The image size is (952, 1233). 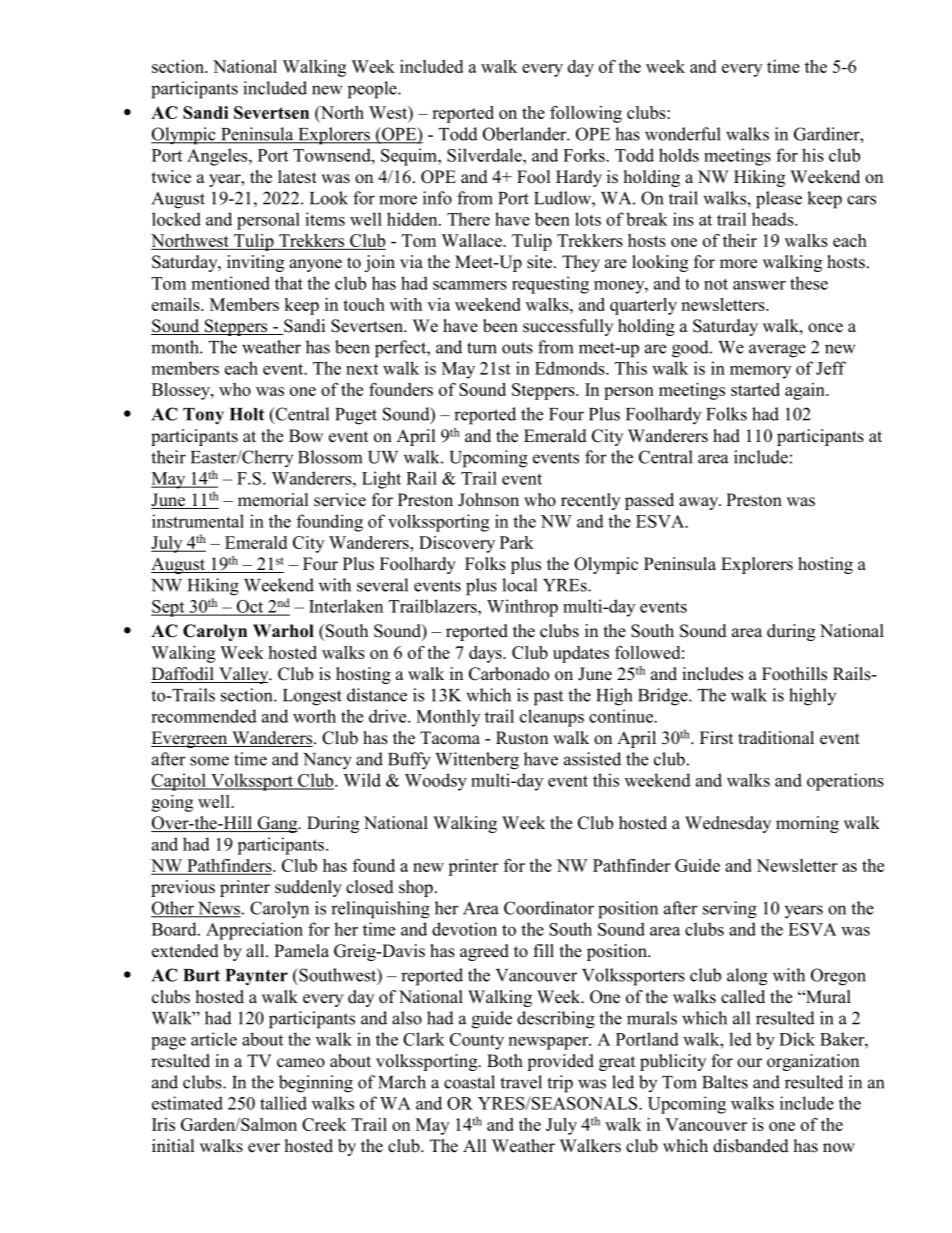 I want to click on Oct, so click(x=250, y=607).
